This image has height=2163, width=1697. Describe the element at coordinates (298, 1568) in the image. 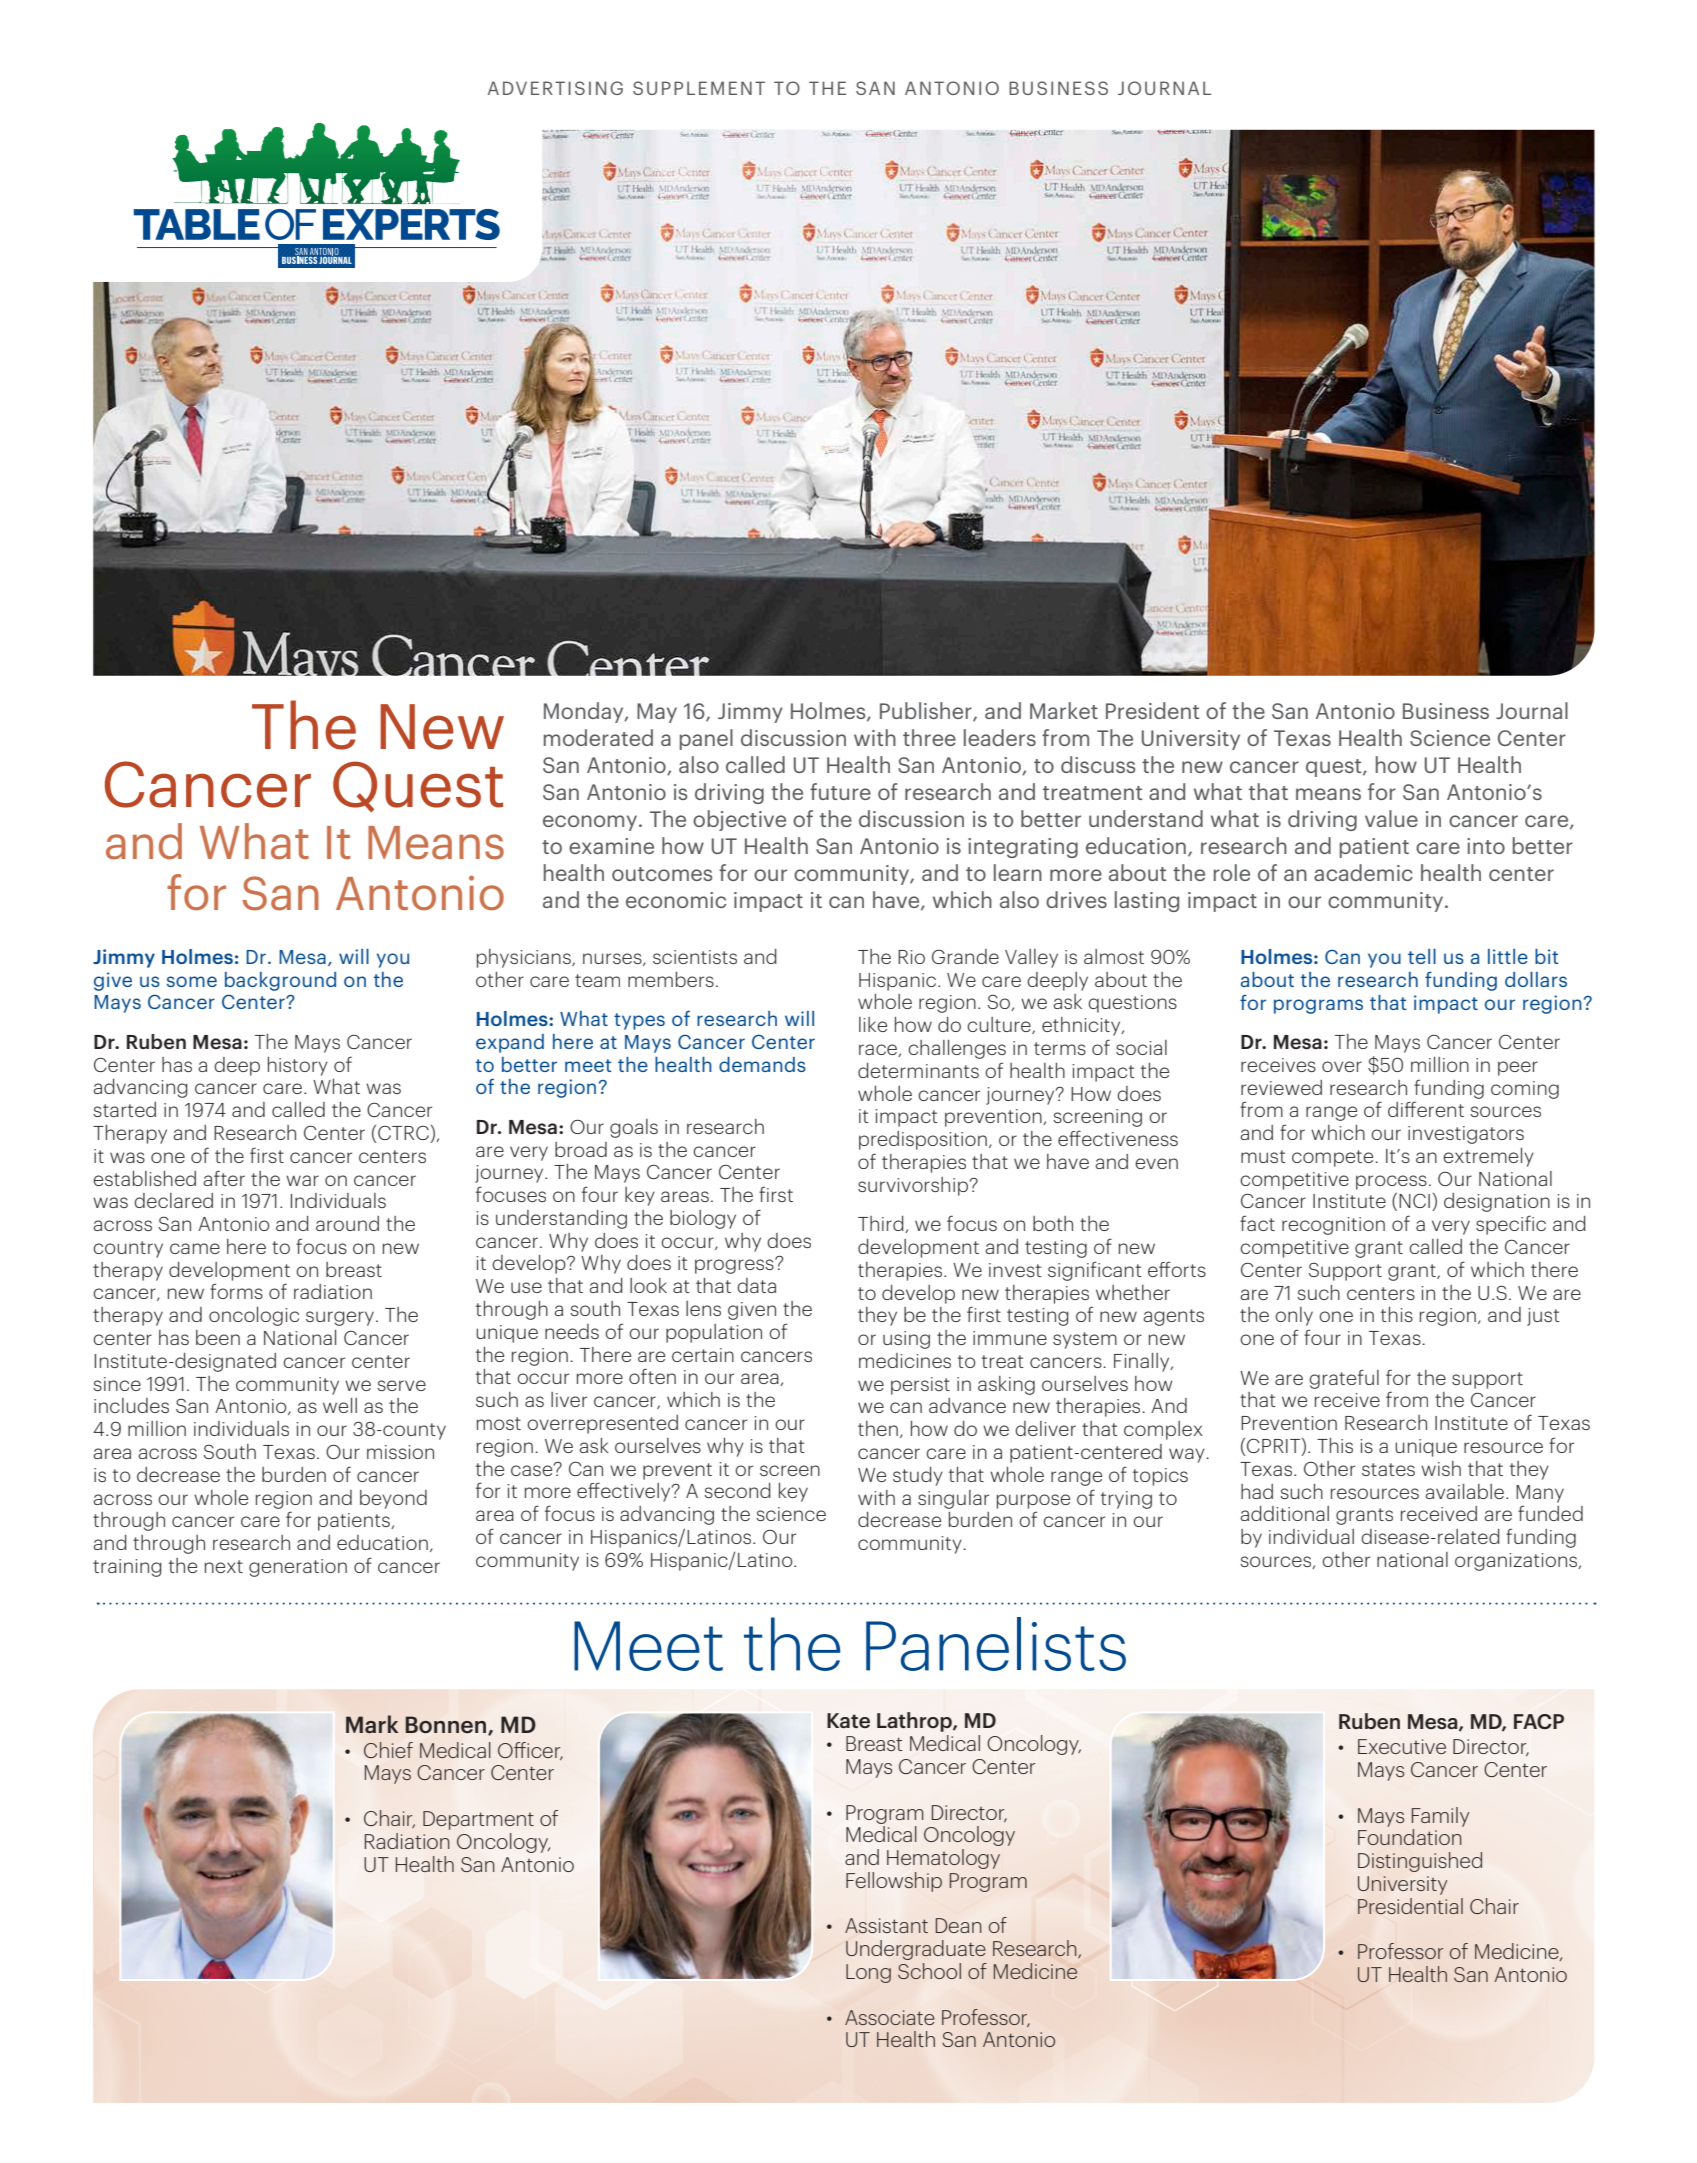

I see `generation` at that location.
